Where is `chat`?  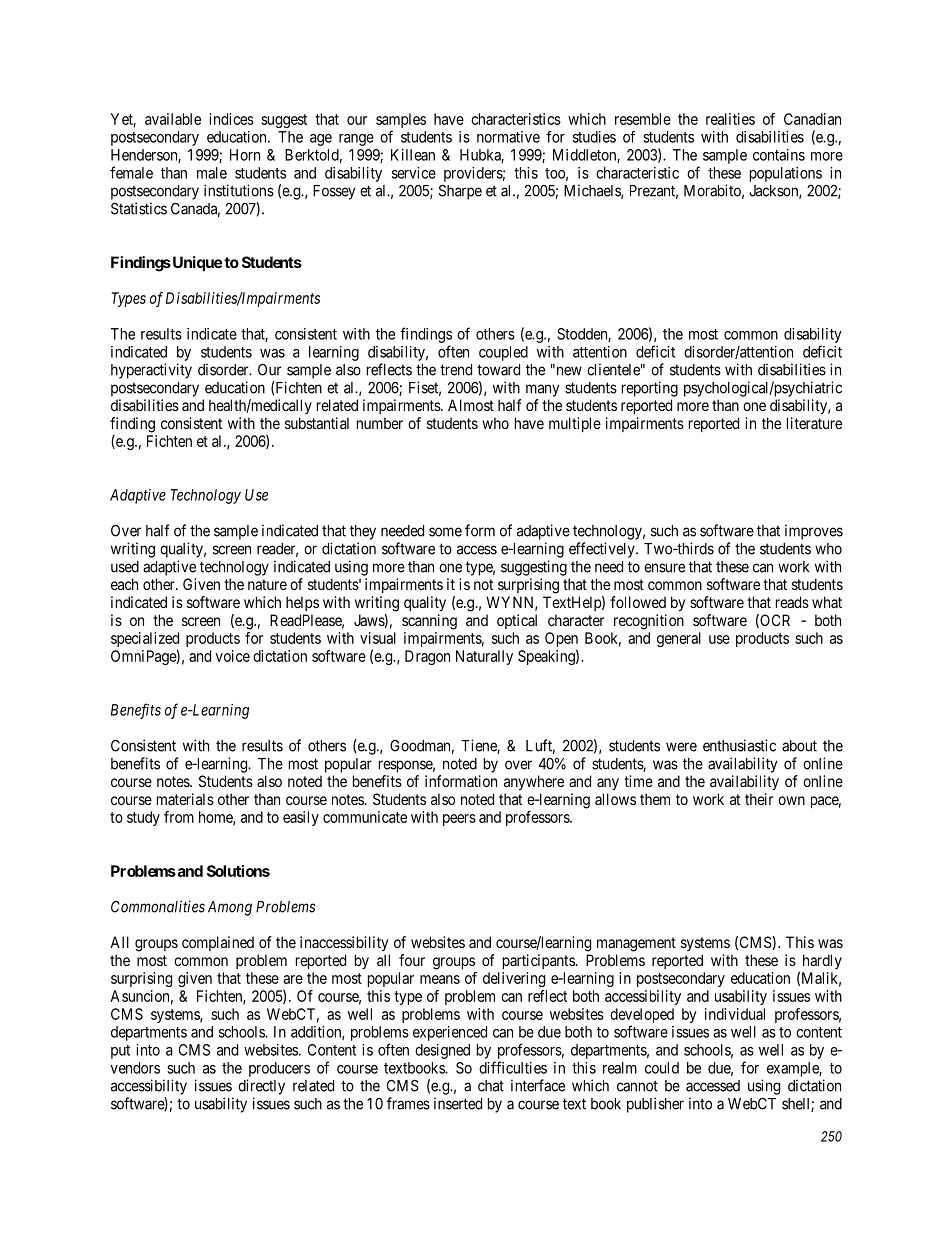
chat is located at coordinates (491, 1086).
